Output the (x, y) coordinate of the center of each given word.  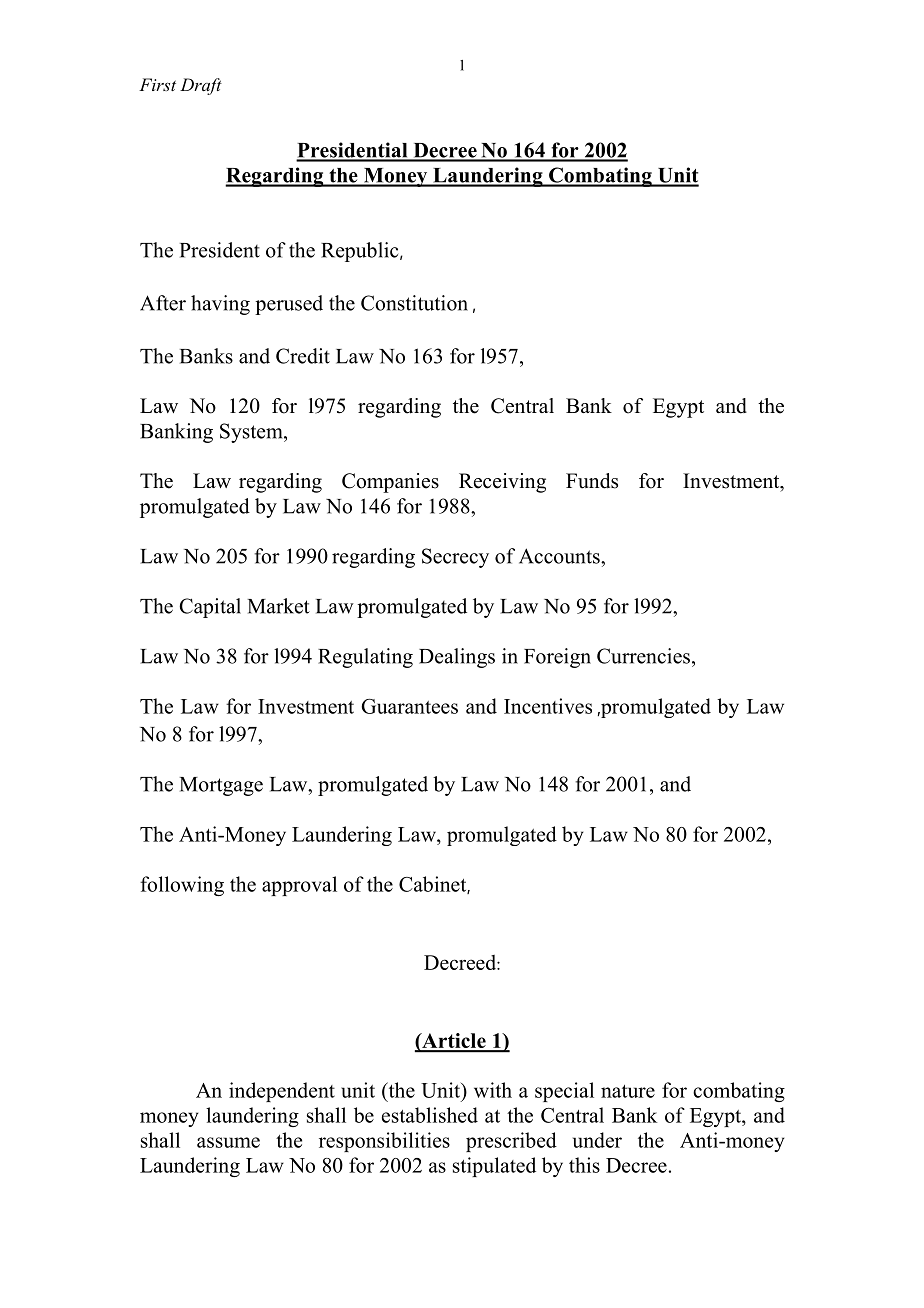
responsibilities (384, 1142)
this (584, 1165)
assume (228, 1142)
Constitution (414, 303)
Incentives (548, 706)
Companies (390, 483)
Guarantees (409, 706)
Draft (201, 86)
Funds (592, 481)
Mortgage (221, 786)
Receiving (502, 483)
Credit (303, 356)
